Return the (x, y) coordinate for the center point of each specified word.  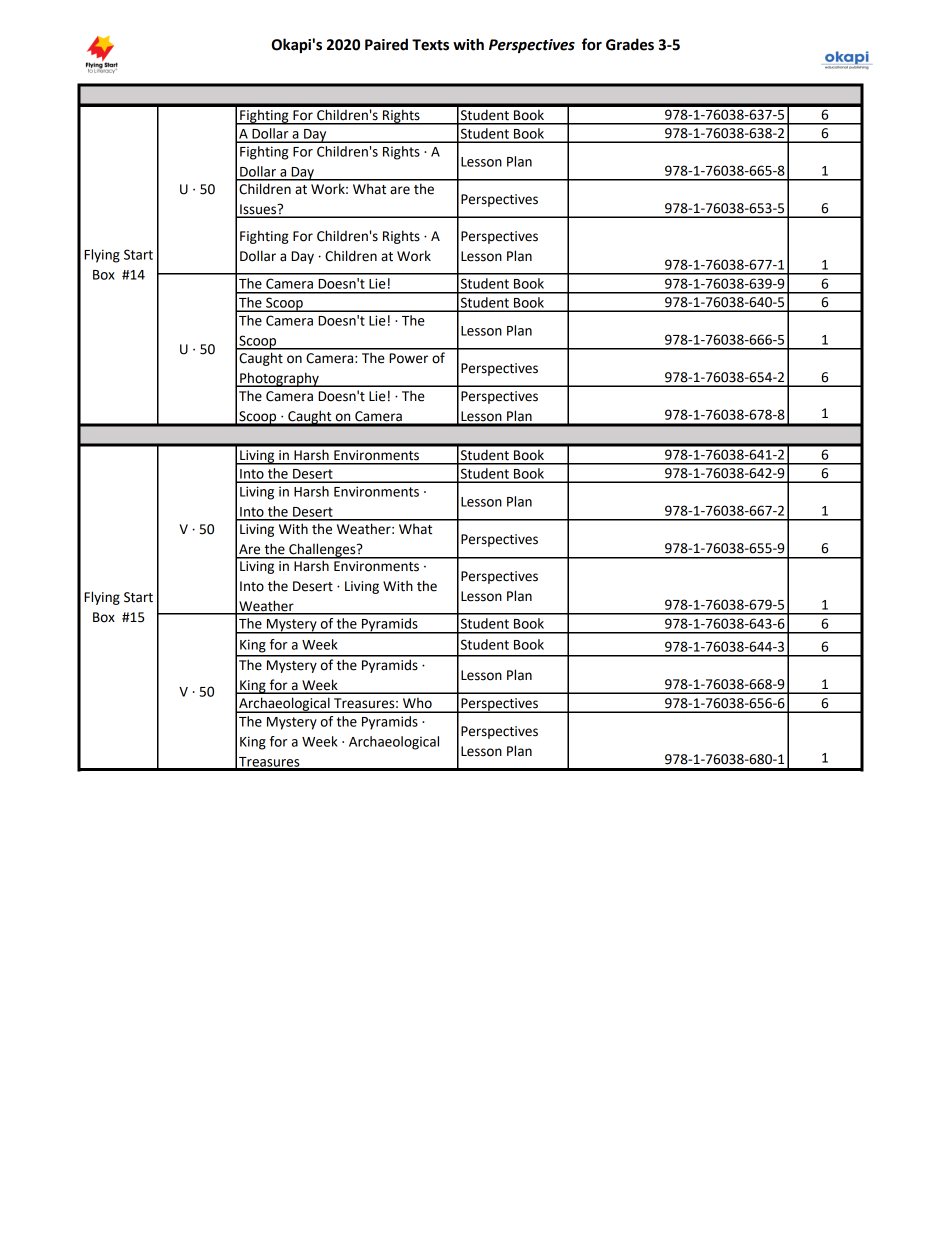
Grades (630, 44)
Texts (430, 45)
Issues (258, 210)
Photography (279, 379)
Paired (386, 44)
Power (408, 358)
